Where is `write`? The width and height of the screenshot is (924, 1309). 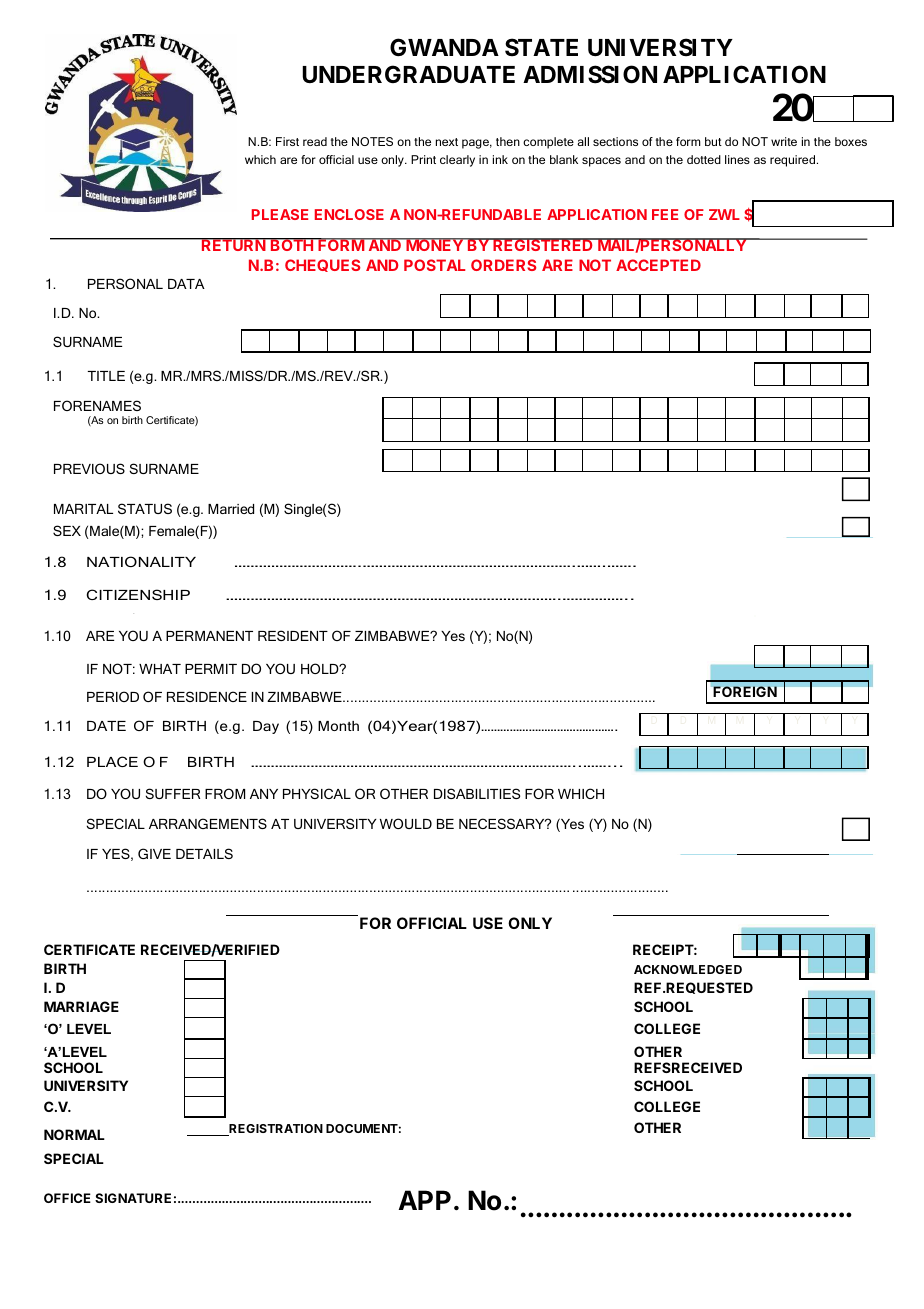 write is located at coordinates (784, 141).
